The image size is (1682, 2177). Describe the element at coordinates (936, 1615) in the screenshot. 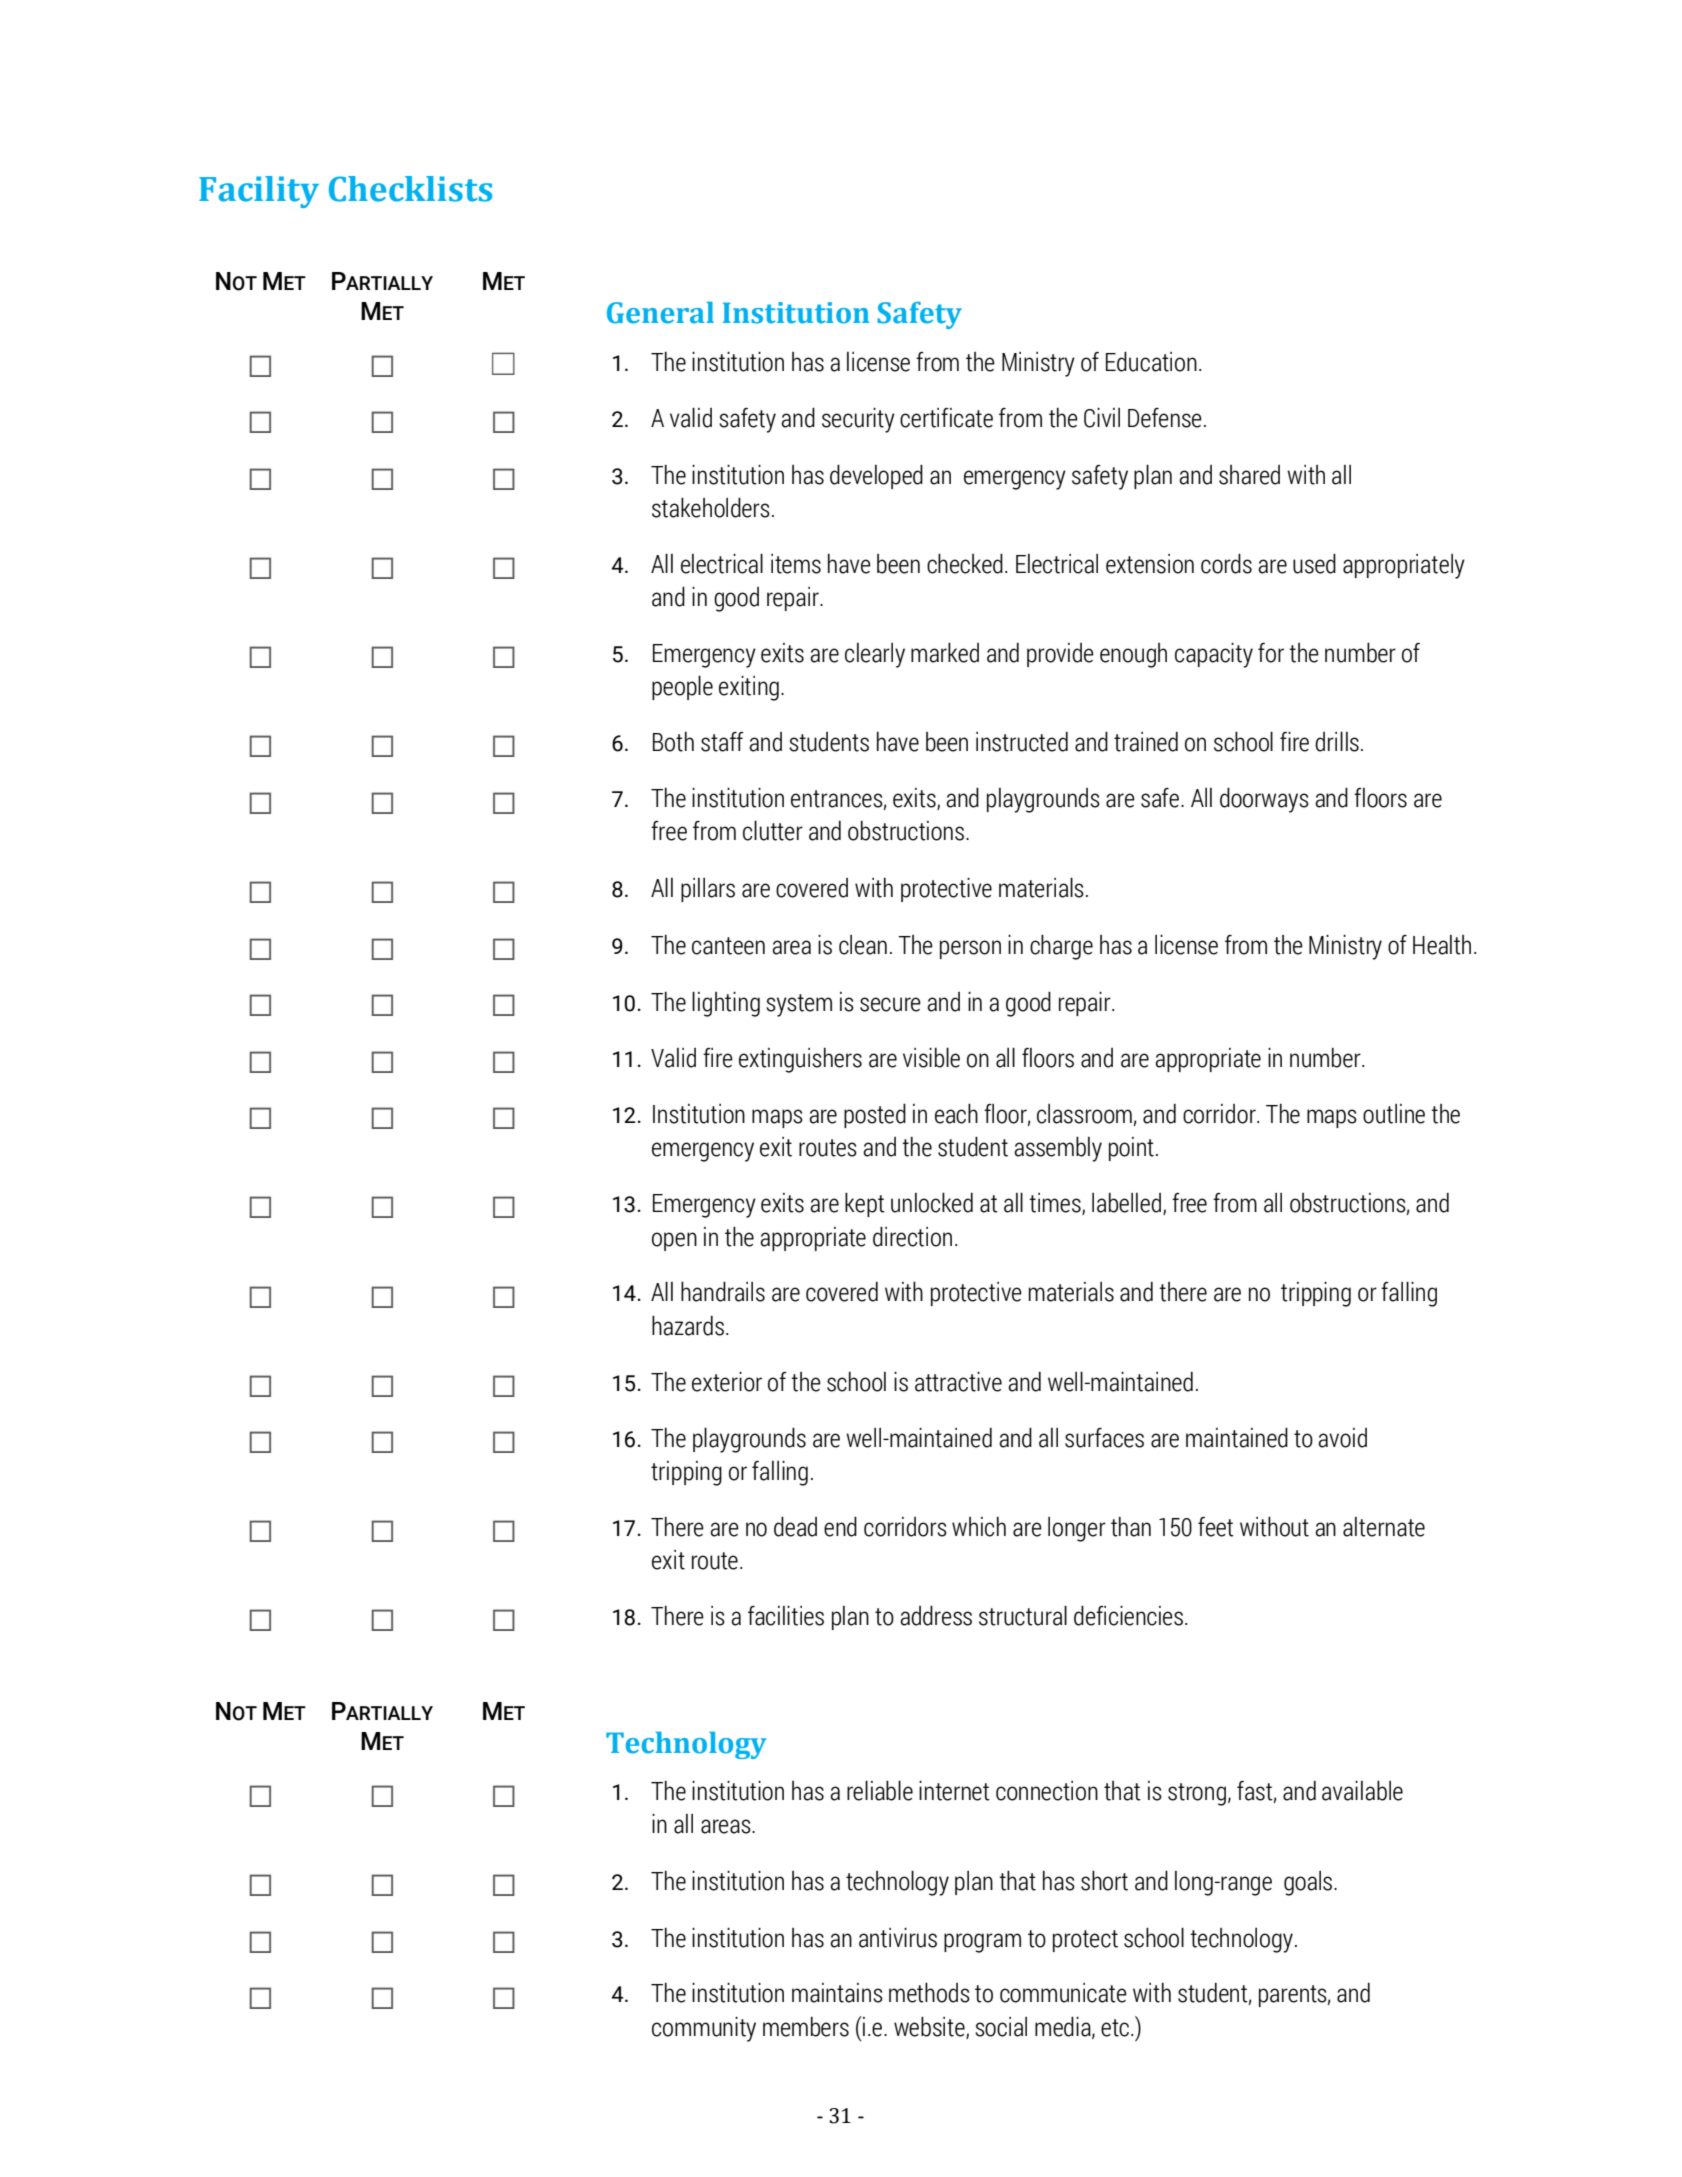

I see `address` at that location.
